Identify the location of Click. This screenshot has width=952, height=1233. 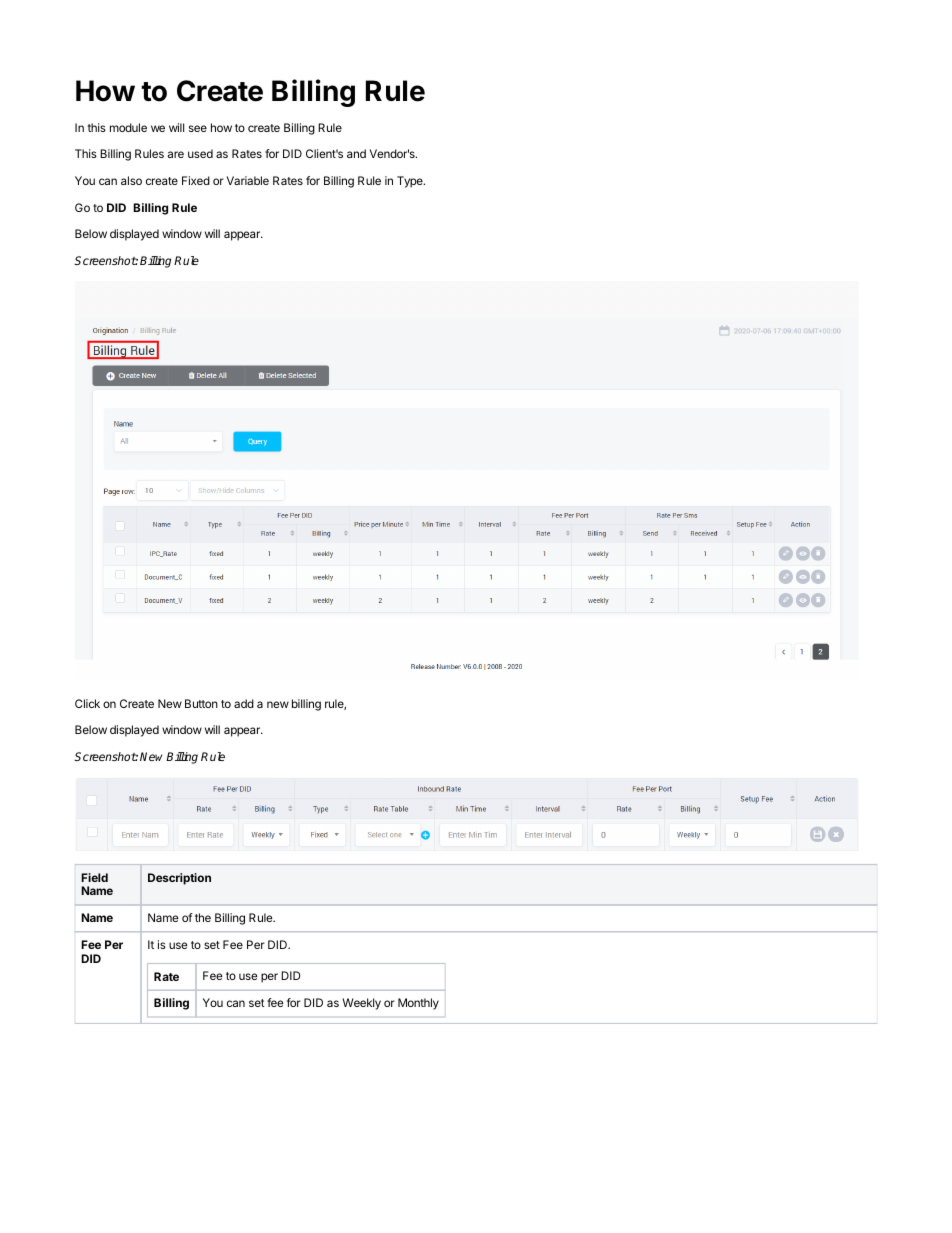
(87, 703).
